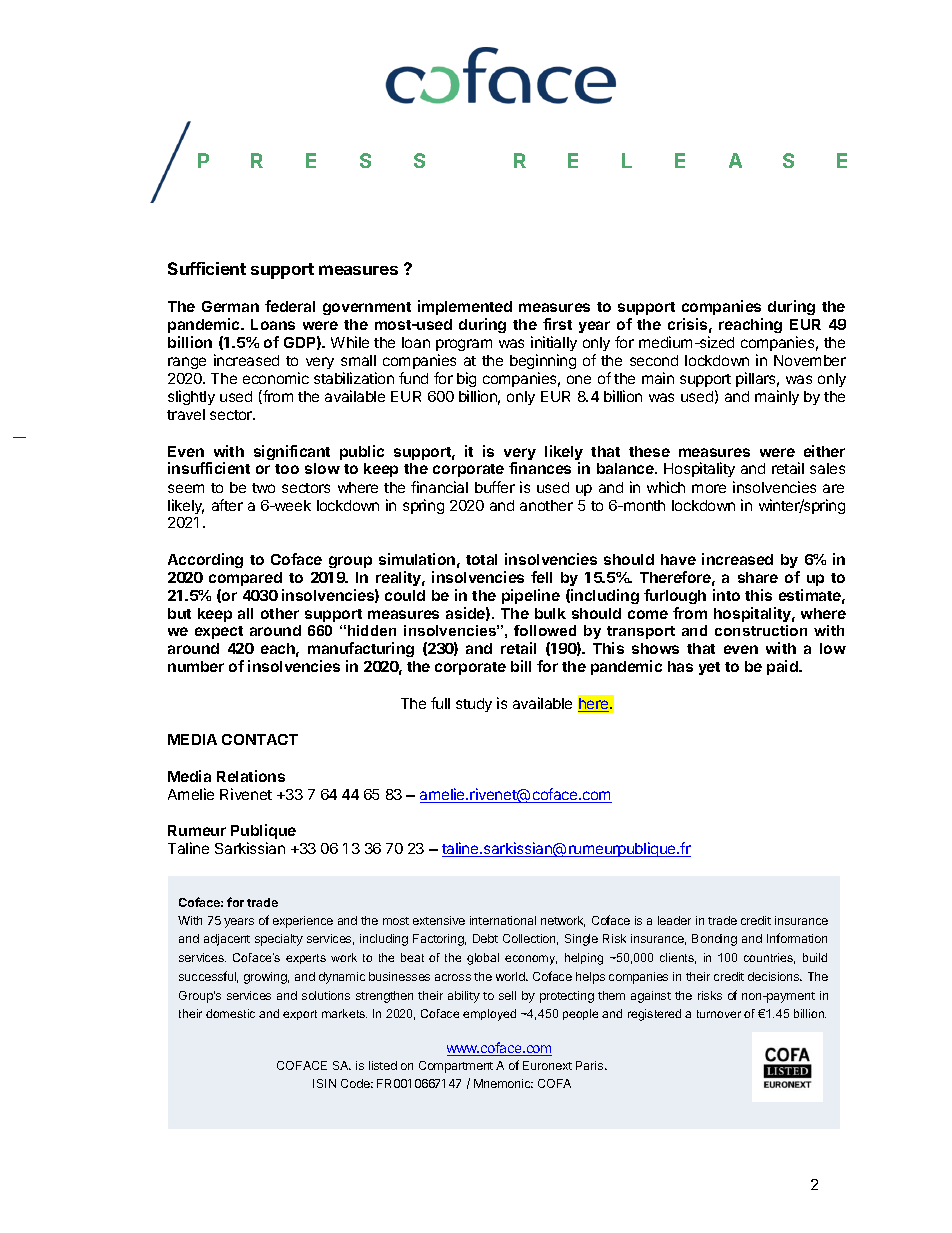 This image has width=952, height=1233. What do you see at coordinates (260, 739) in the image?
I see `CONTACT` at bounding box center [260, 739].
